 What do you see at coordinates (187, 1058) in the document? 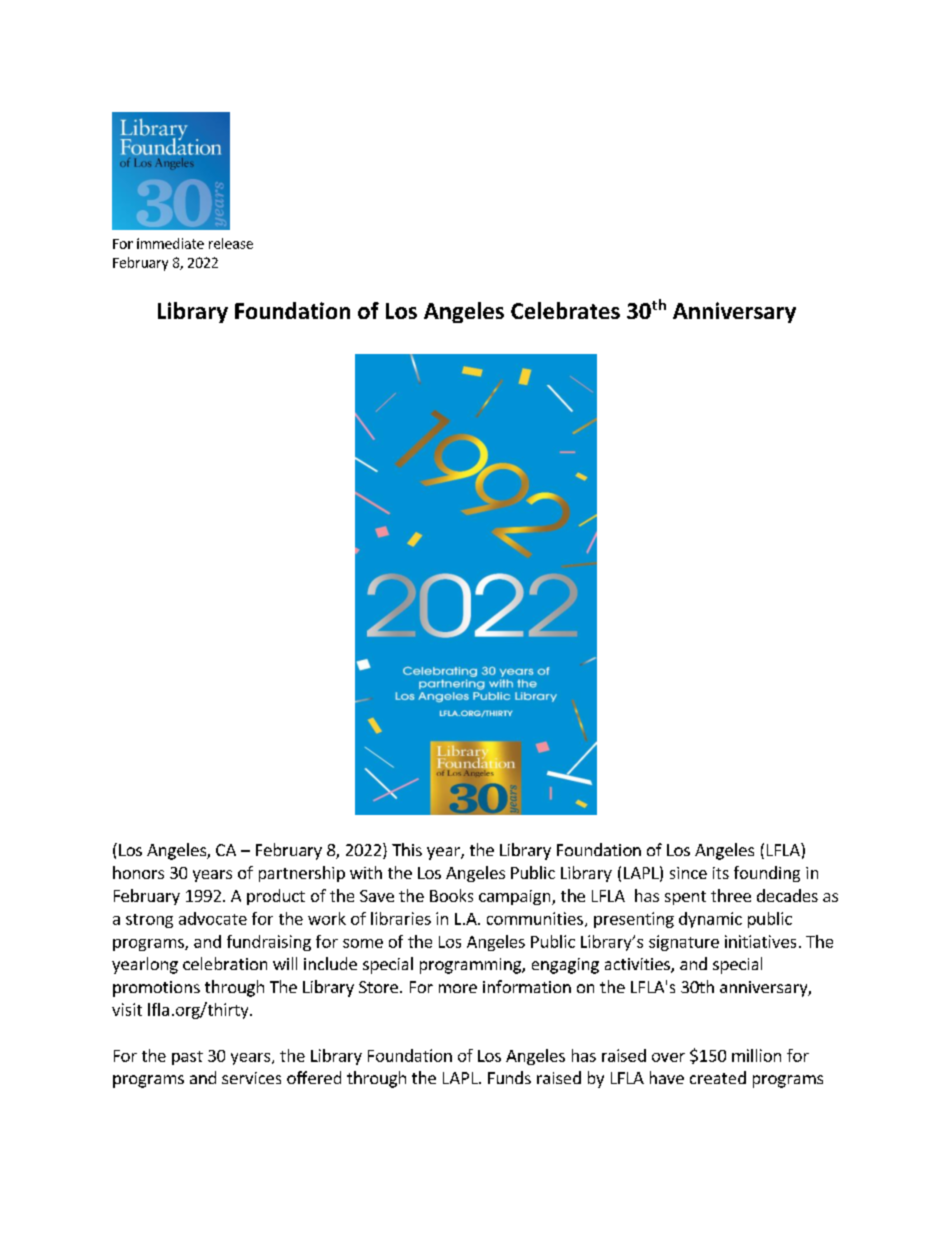
I see `past` at bounding box center [187, 1058].
